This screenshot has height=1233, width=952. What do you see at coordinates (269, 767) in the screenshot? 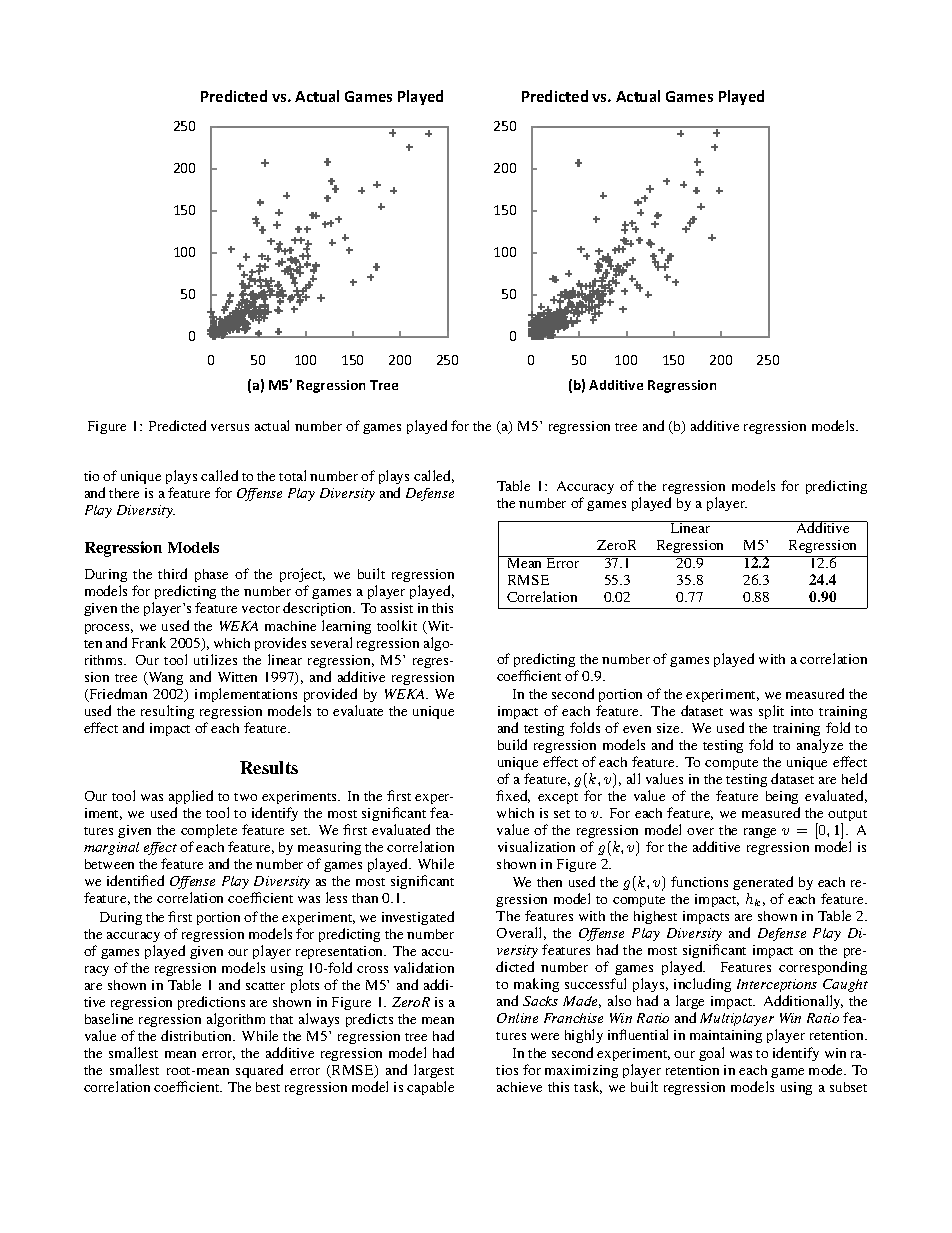
I see `Results` at bounding box center [269, 767].
